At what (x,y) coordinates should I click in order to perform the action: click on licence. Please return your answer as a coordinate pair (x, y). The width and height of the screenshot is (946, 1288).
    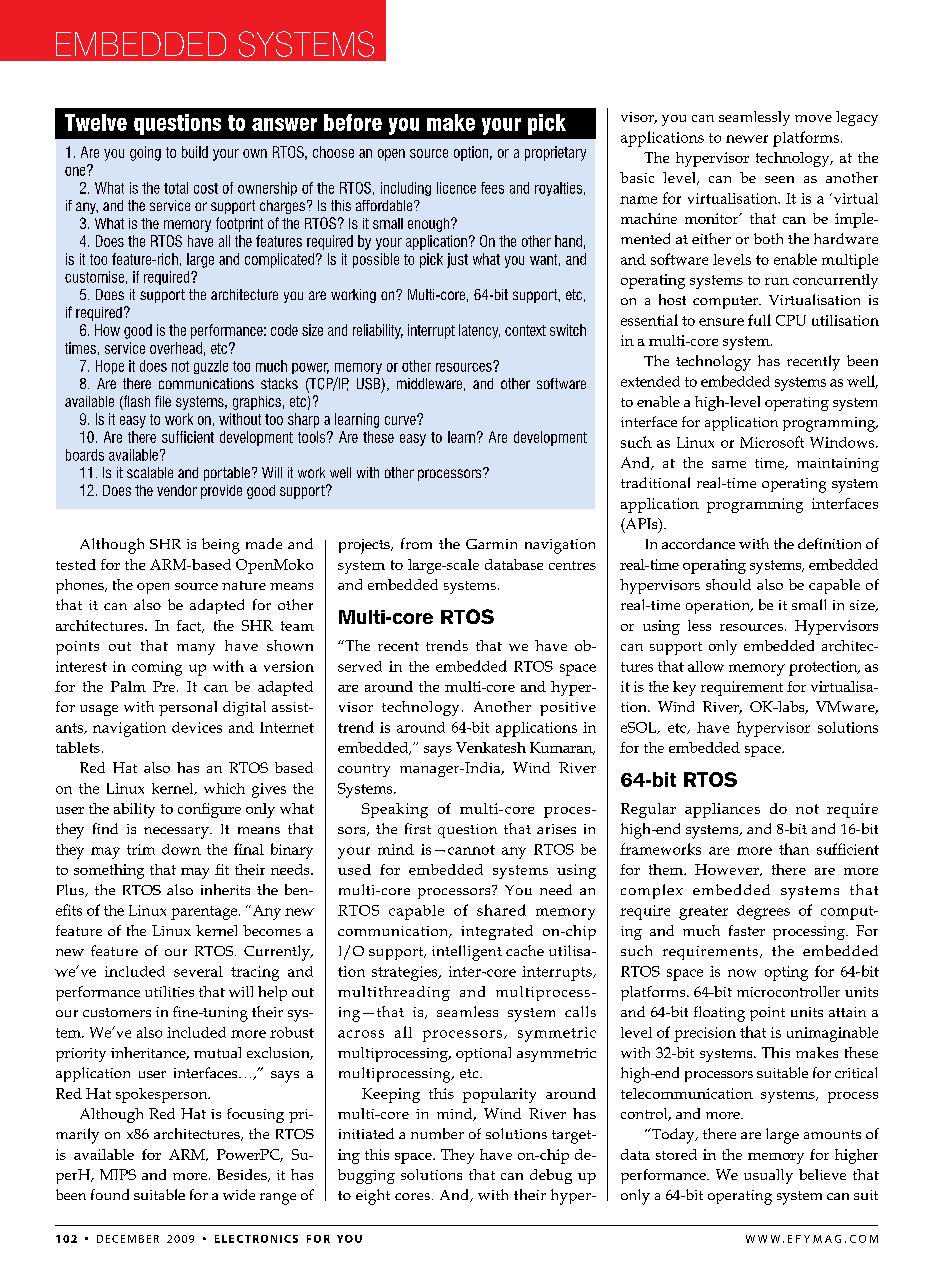
    Looking at the image, I should click on (456, 188).
